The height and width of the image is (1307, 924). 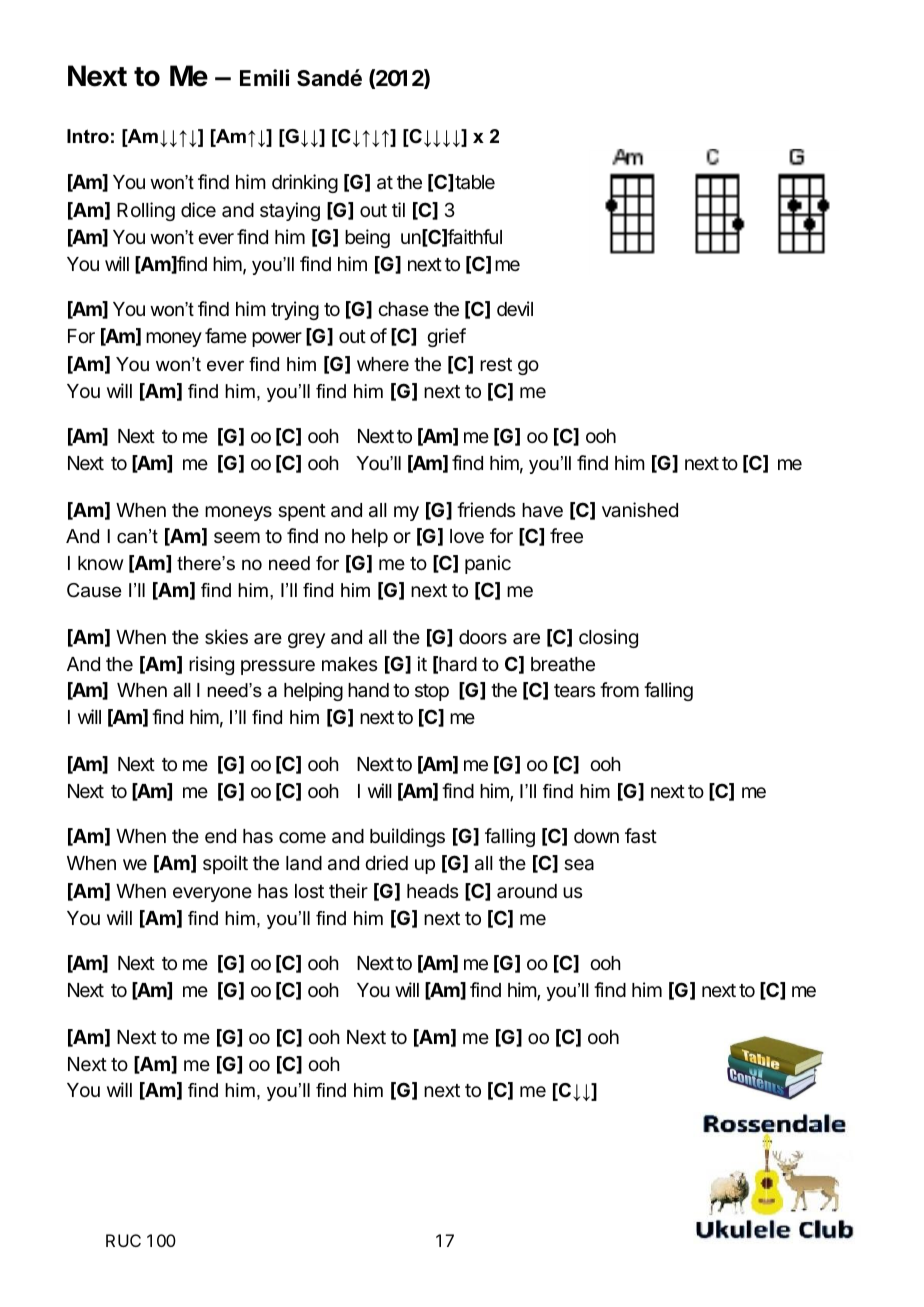 I want to click on hand, so click(x=368, y=690).
